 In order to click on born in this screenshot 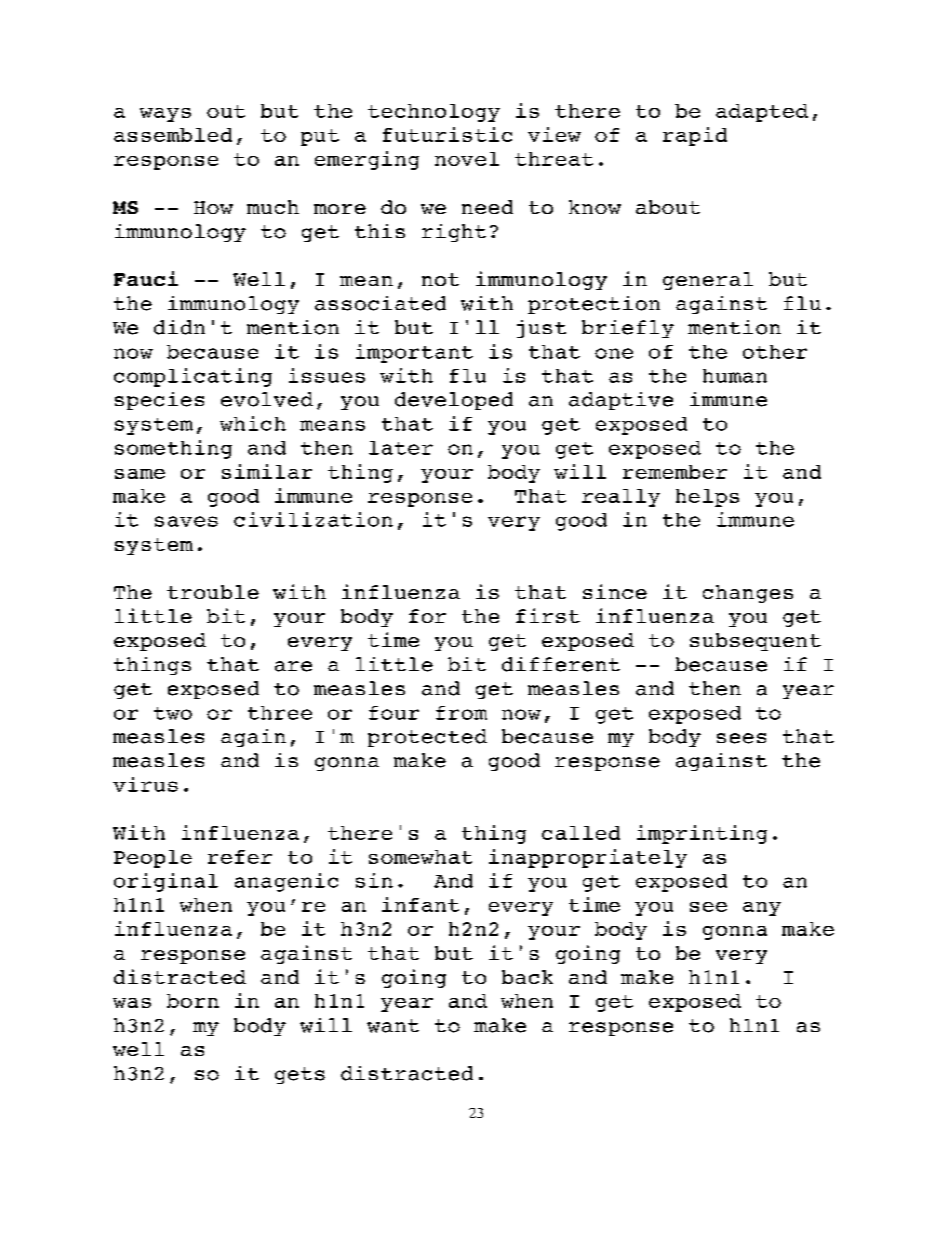, I will do `click(193, 1001)`.
